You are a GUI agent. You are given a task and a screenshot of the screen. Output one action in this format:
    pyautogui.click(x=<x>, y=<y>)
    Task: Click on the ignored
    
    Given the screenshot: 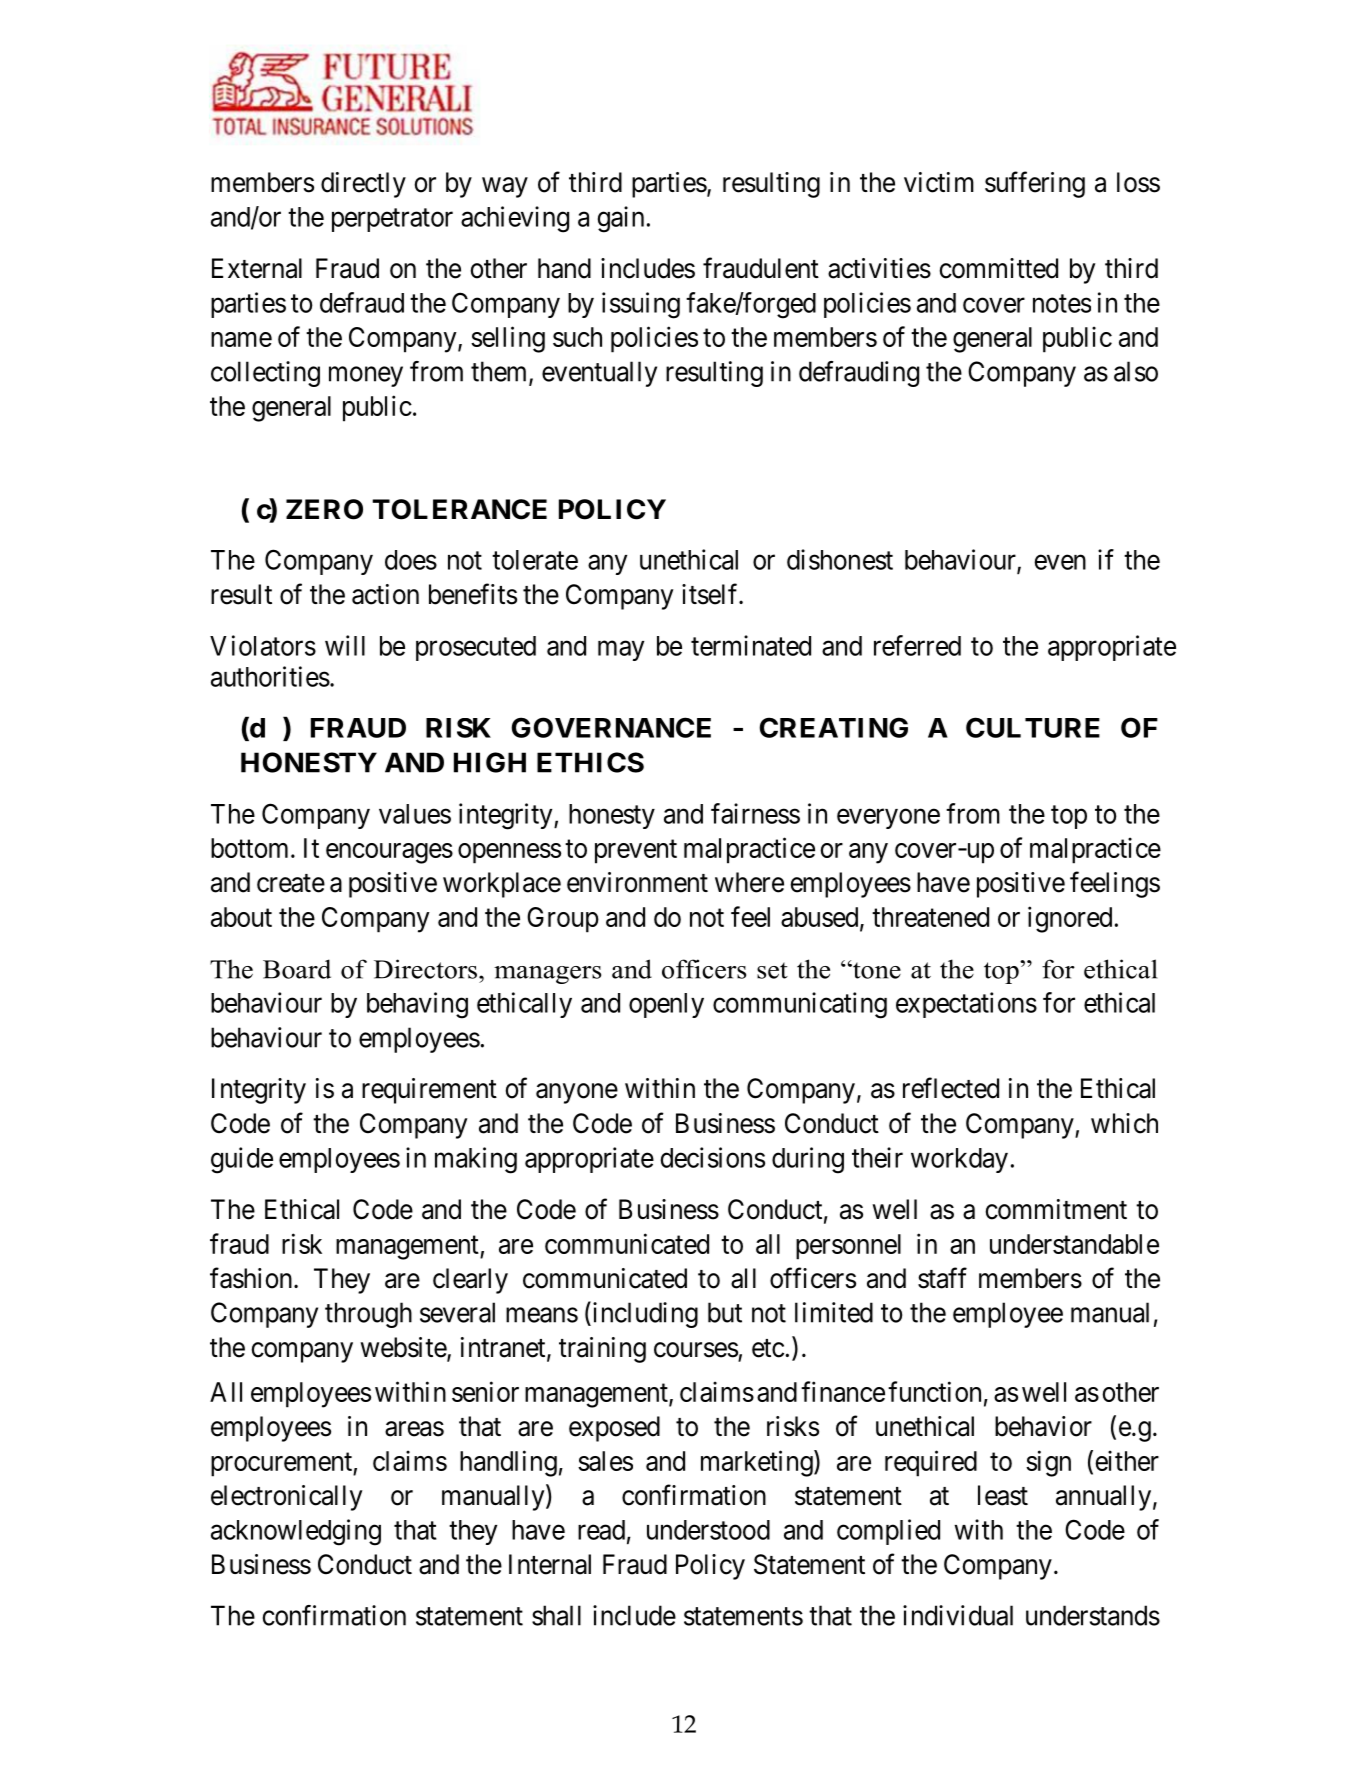 What is the action you would take?
    pyautogui.click(x=1070, y=919)
